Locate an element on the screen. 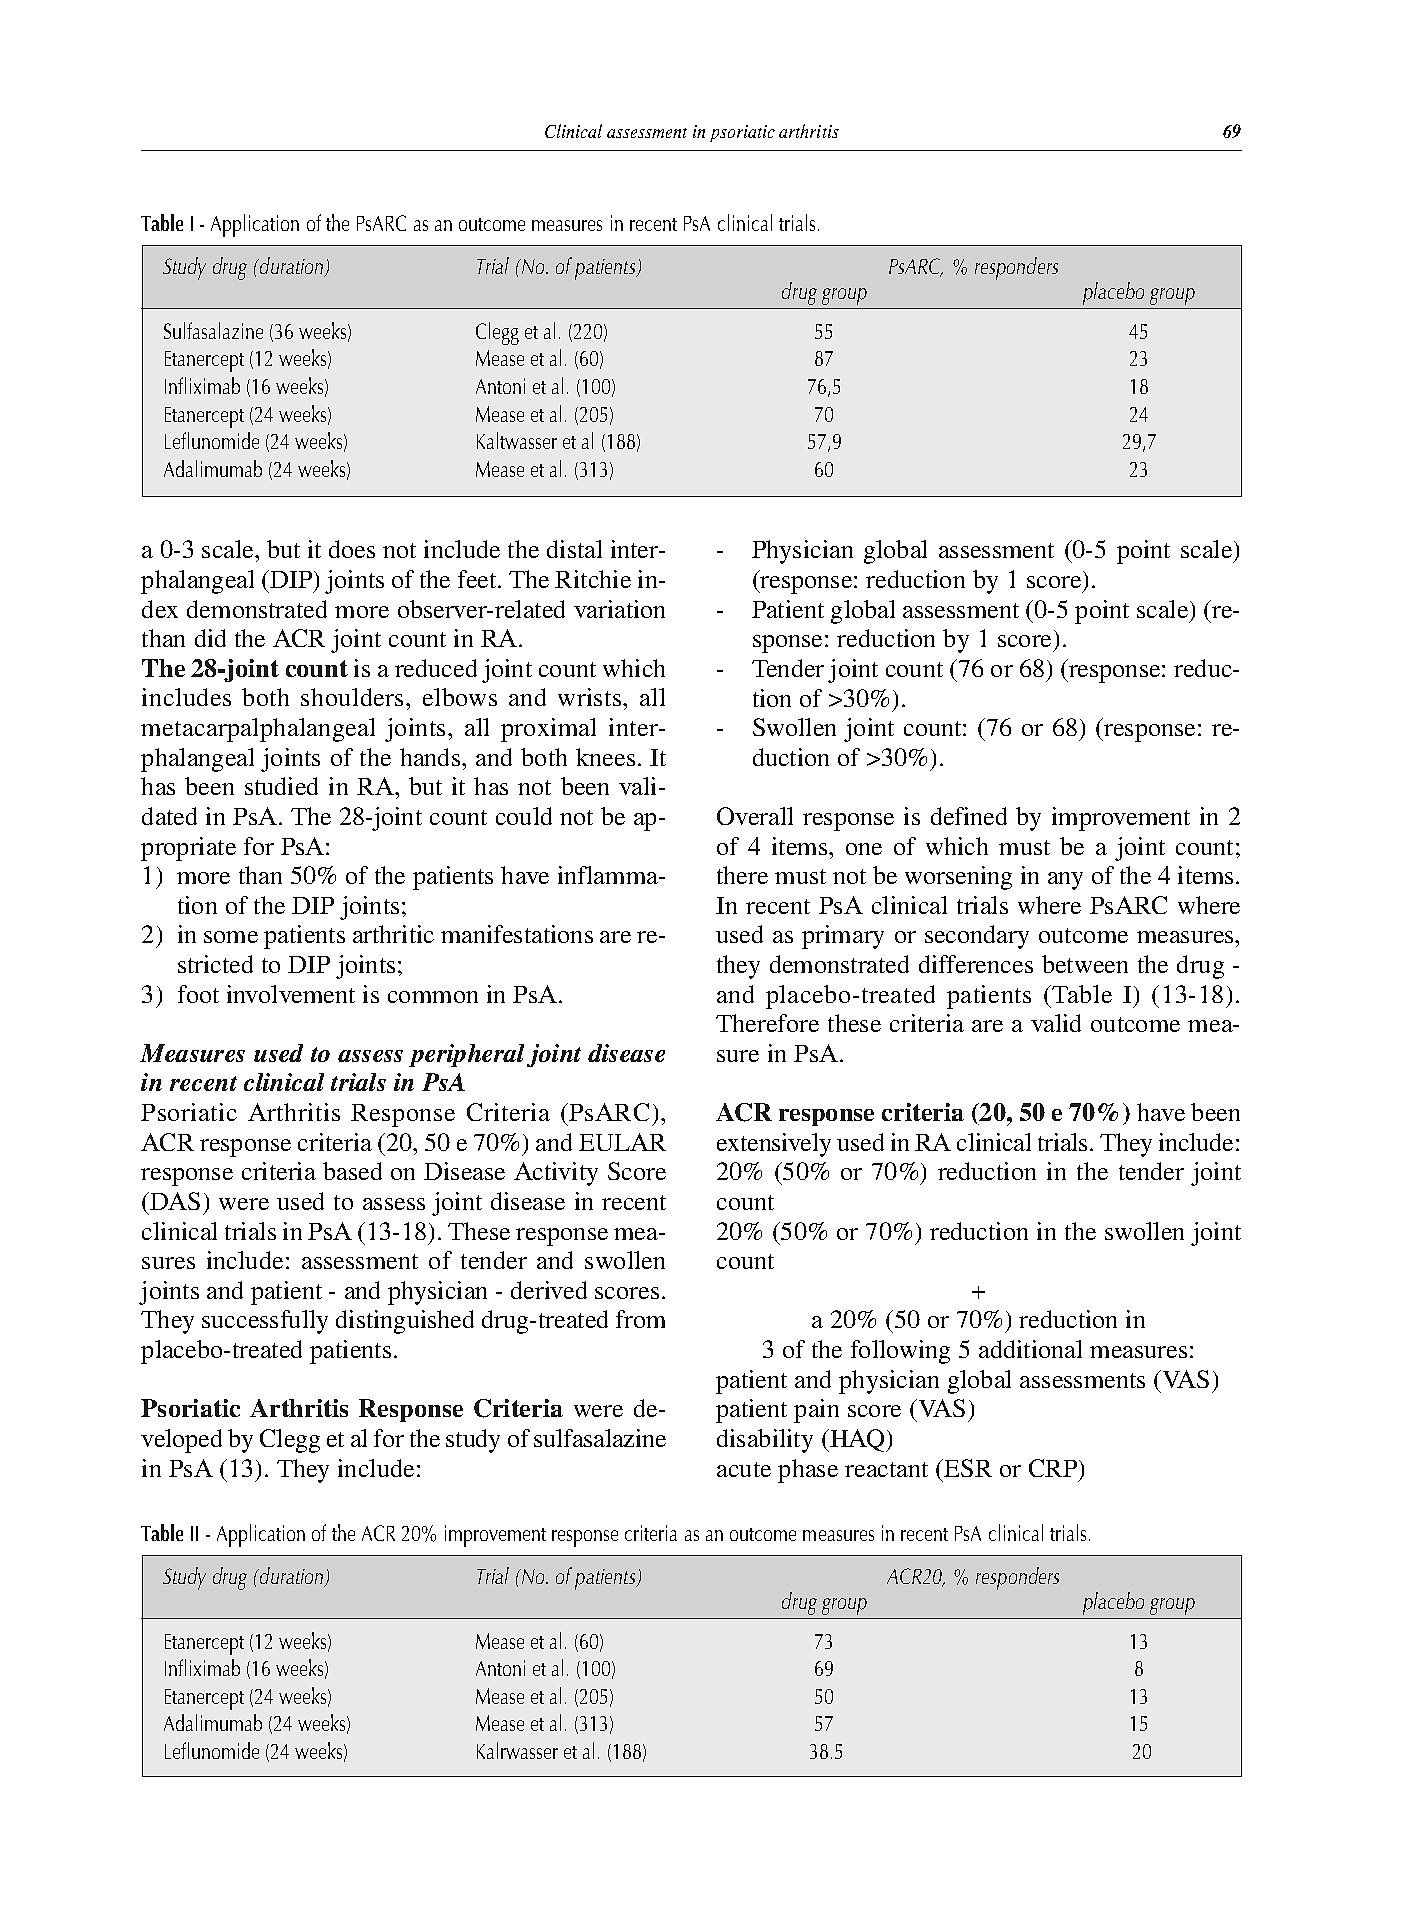 The height and width of the screenshot is (1915, 1419). following is located at coordinates (900, 1352).
